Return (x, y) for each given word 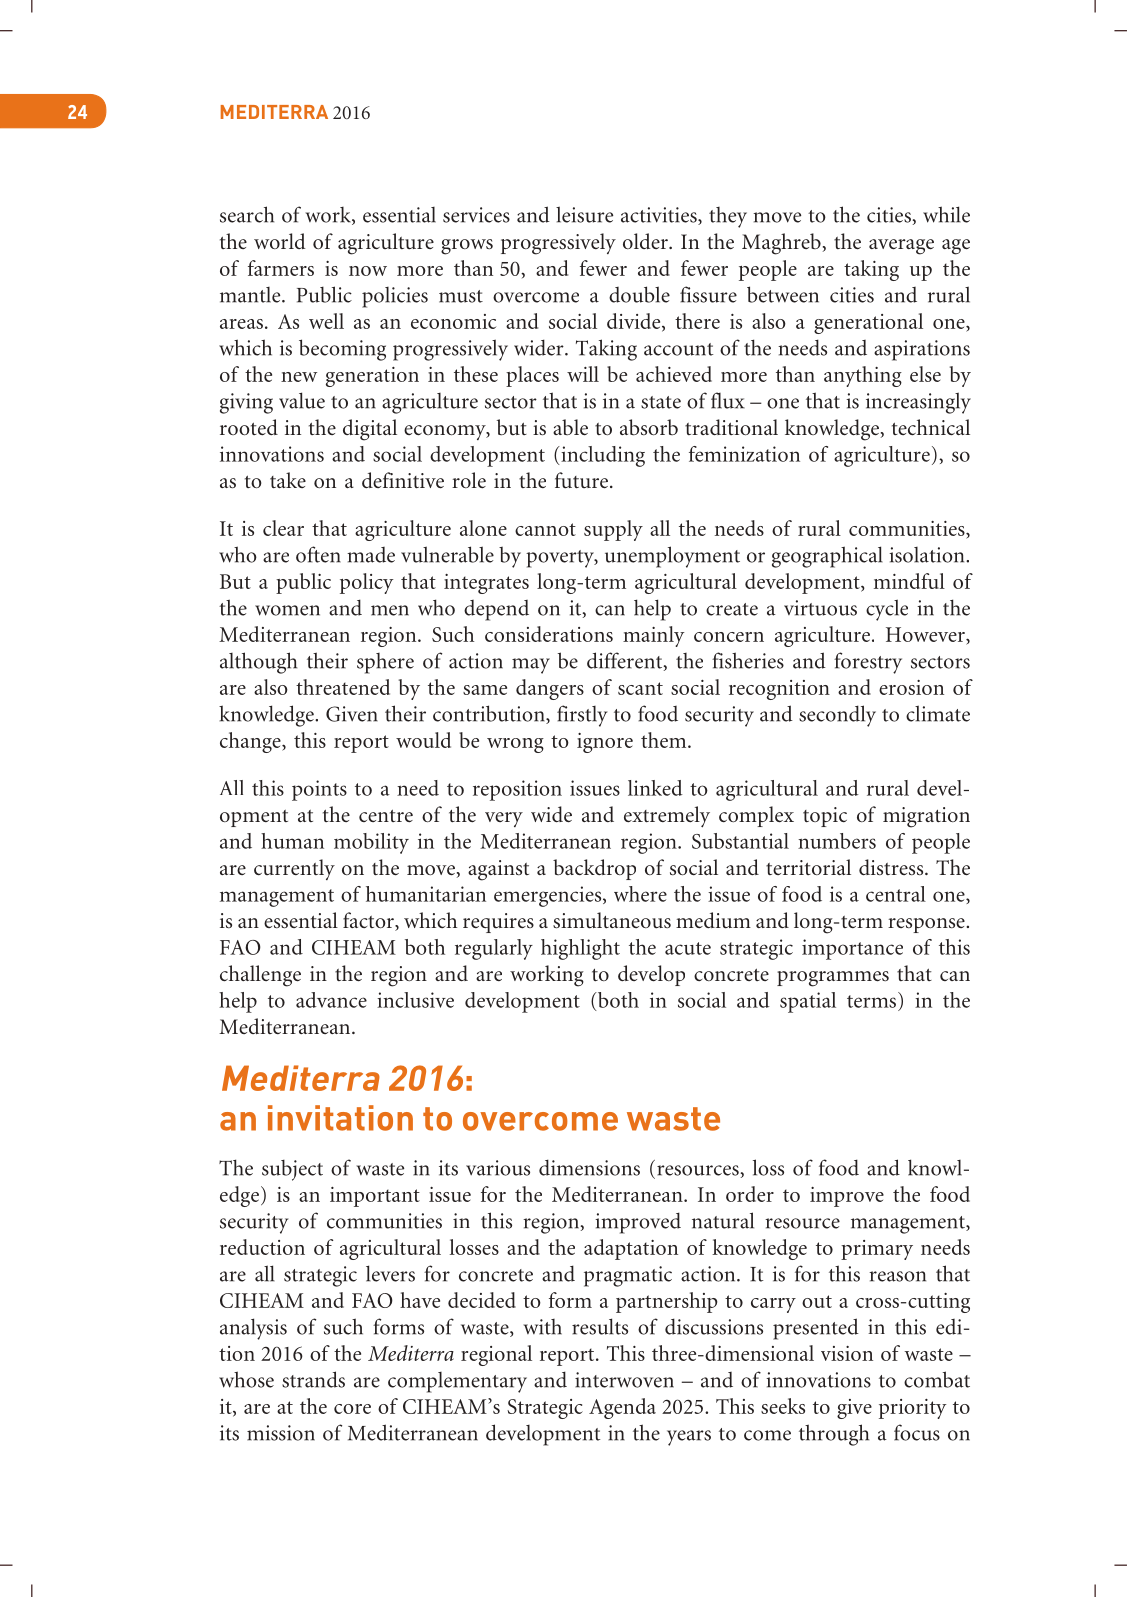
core (352, 1409)
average (901, 247)
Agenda (622, 1408)
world (279, 241)
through (834, 1435)
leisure (584, 214)
